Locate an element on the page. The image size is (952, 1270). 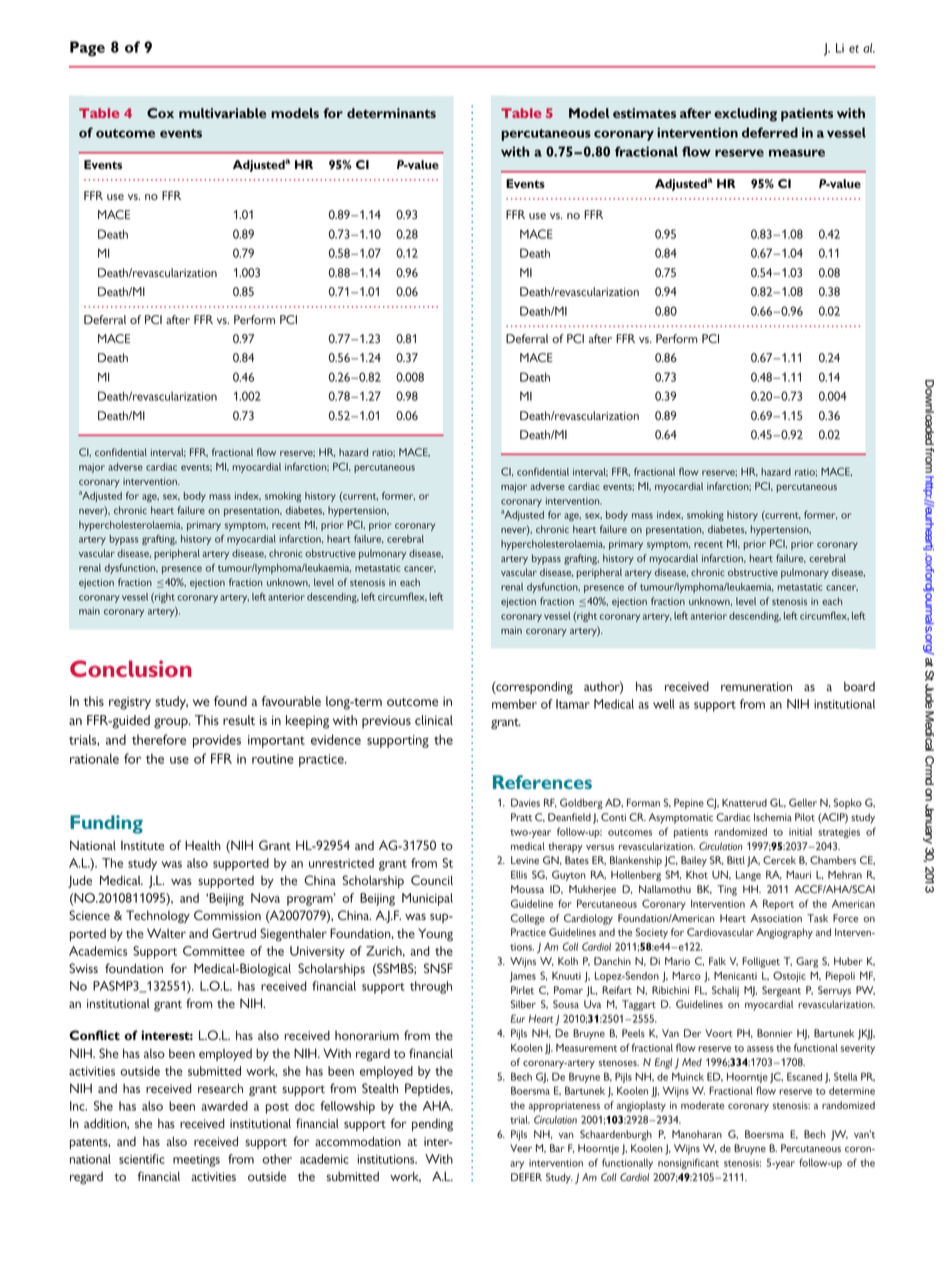
clinical is located at coordinates (434, 720).
